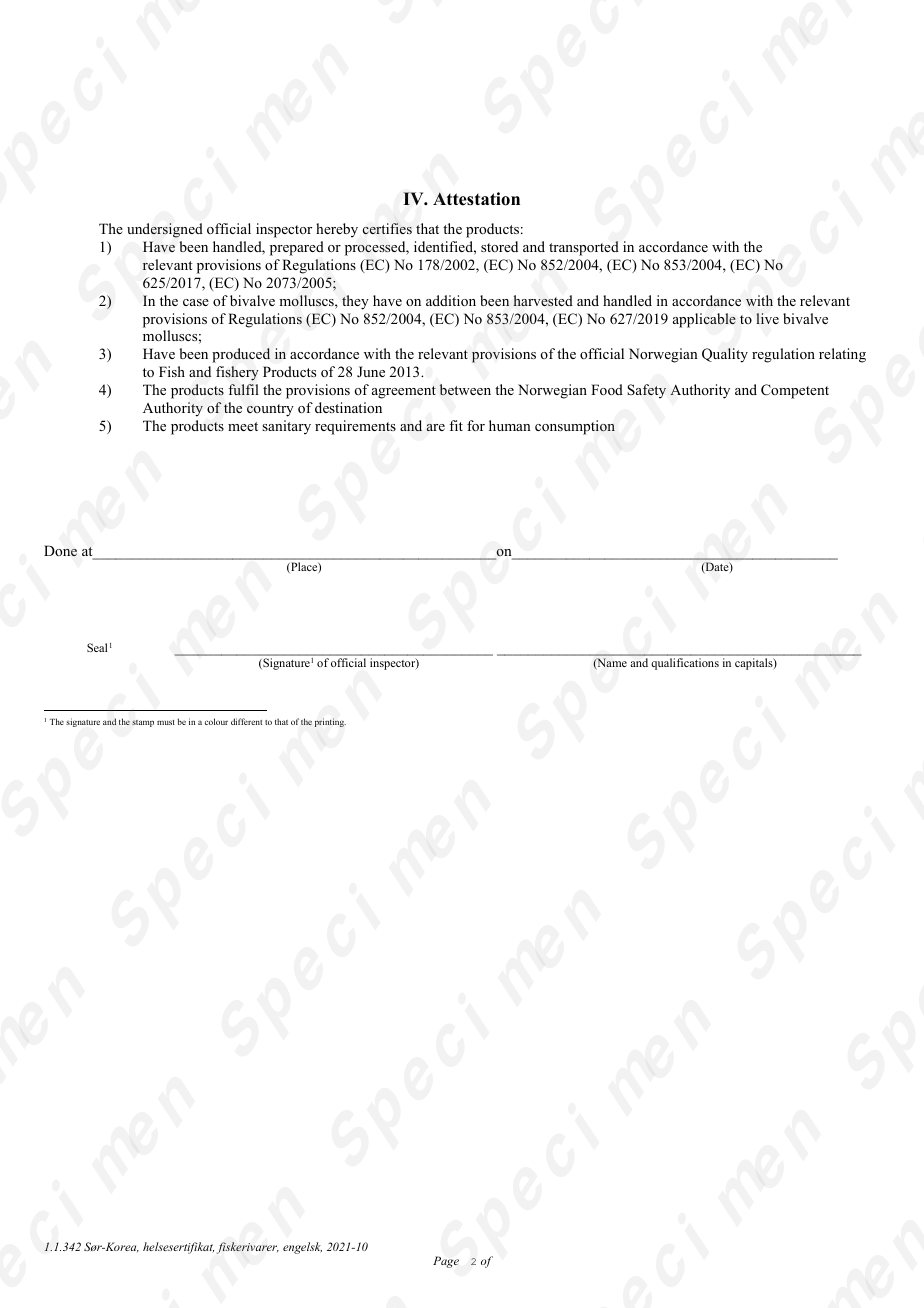 The height and width of the document is (1308, 924). What do you see at coordinates (446, 1262) in the document?
I see `Page` at bounding box center [446, 1262].
